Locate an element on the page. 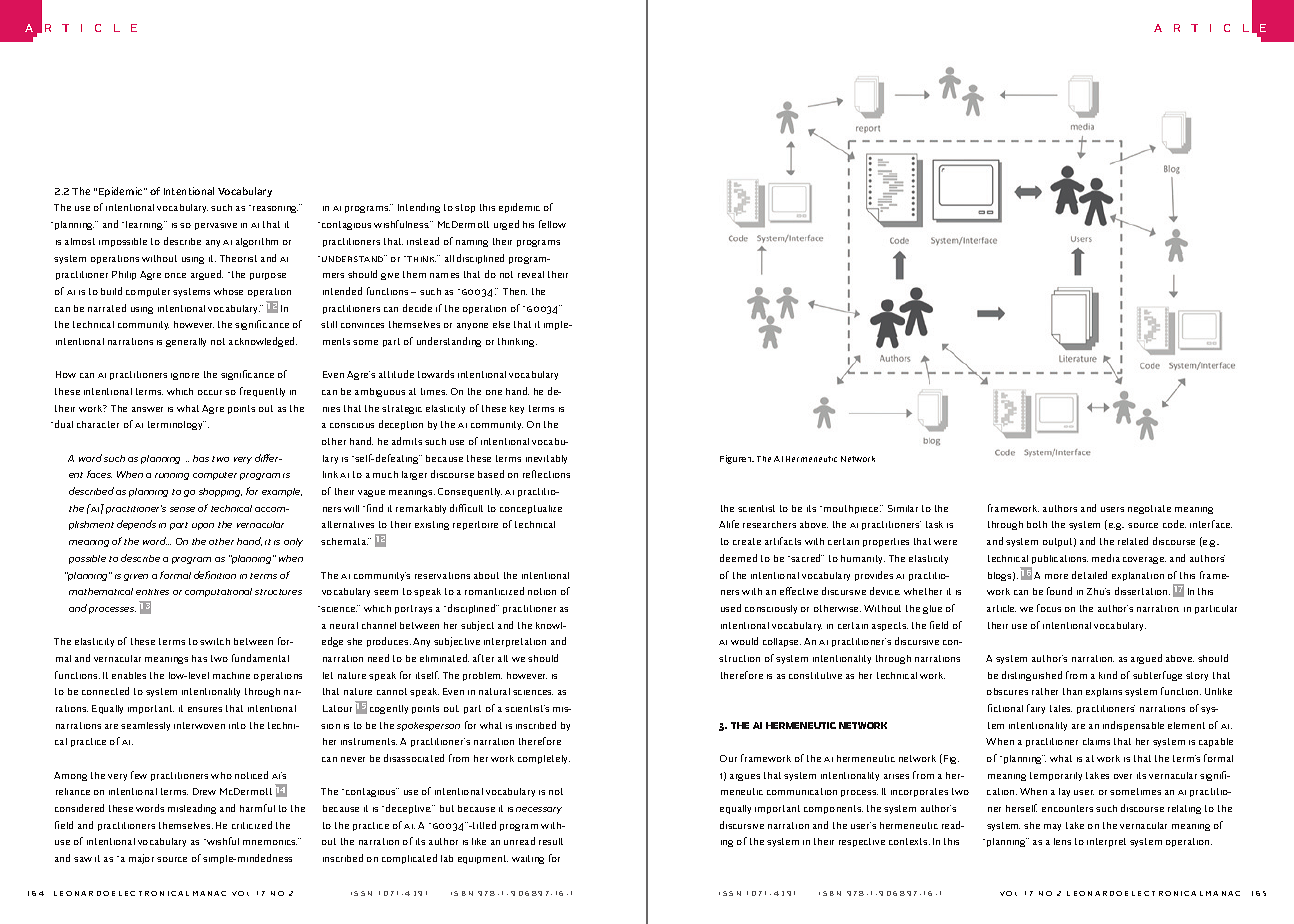 Image resolution: width=1294 pixels, height=924 pixels. machine is located at coordinates (231, 675).
